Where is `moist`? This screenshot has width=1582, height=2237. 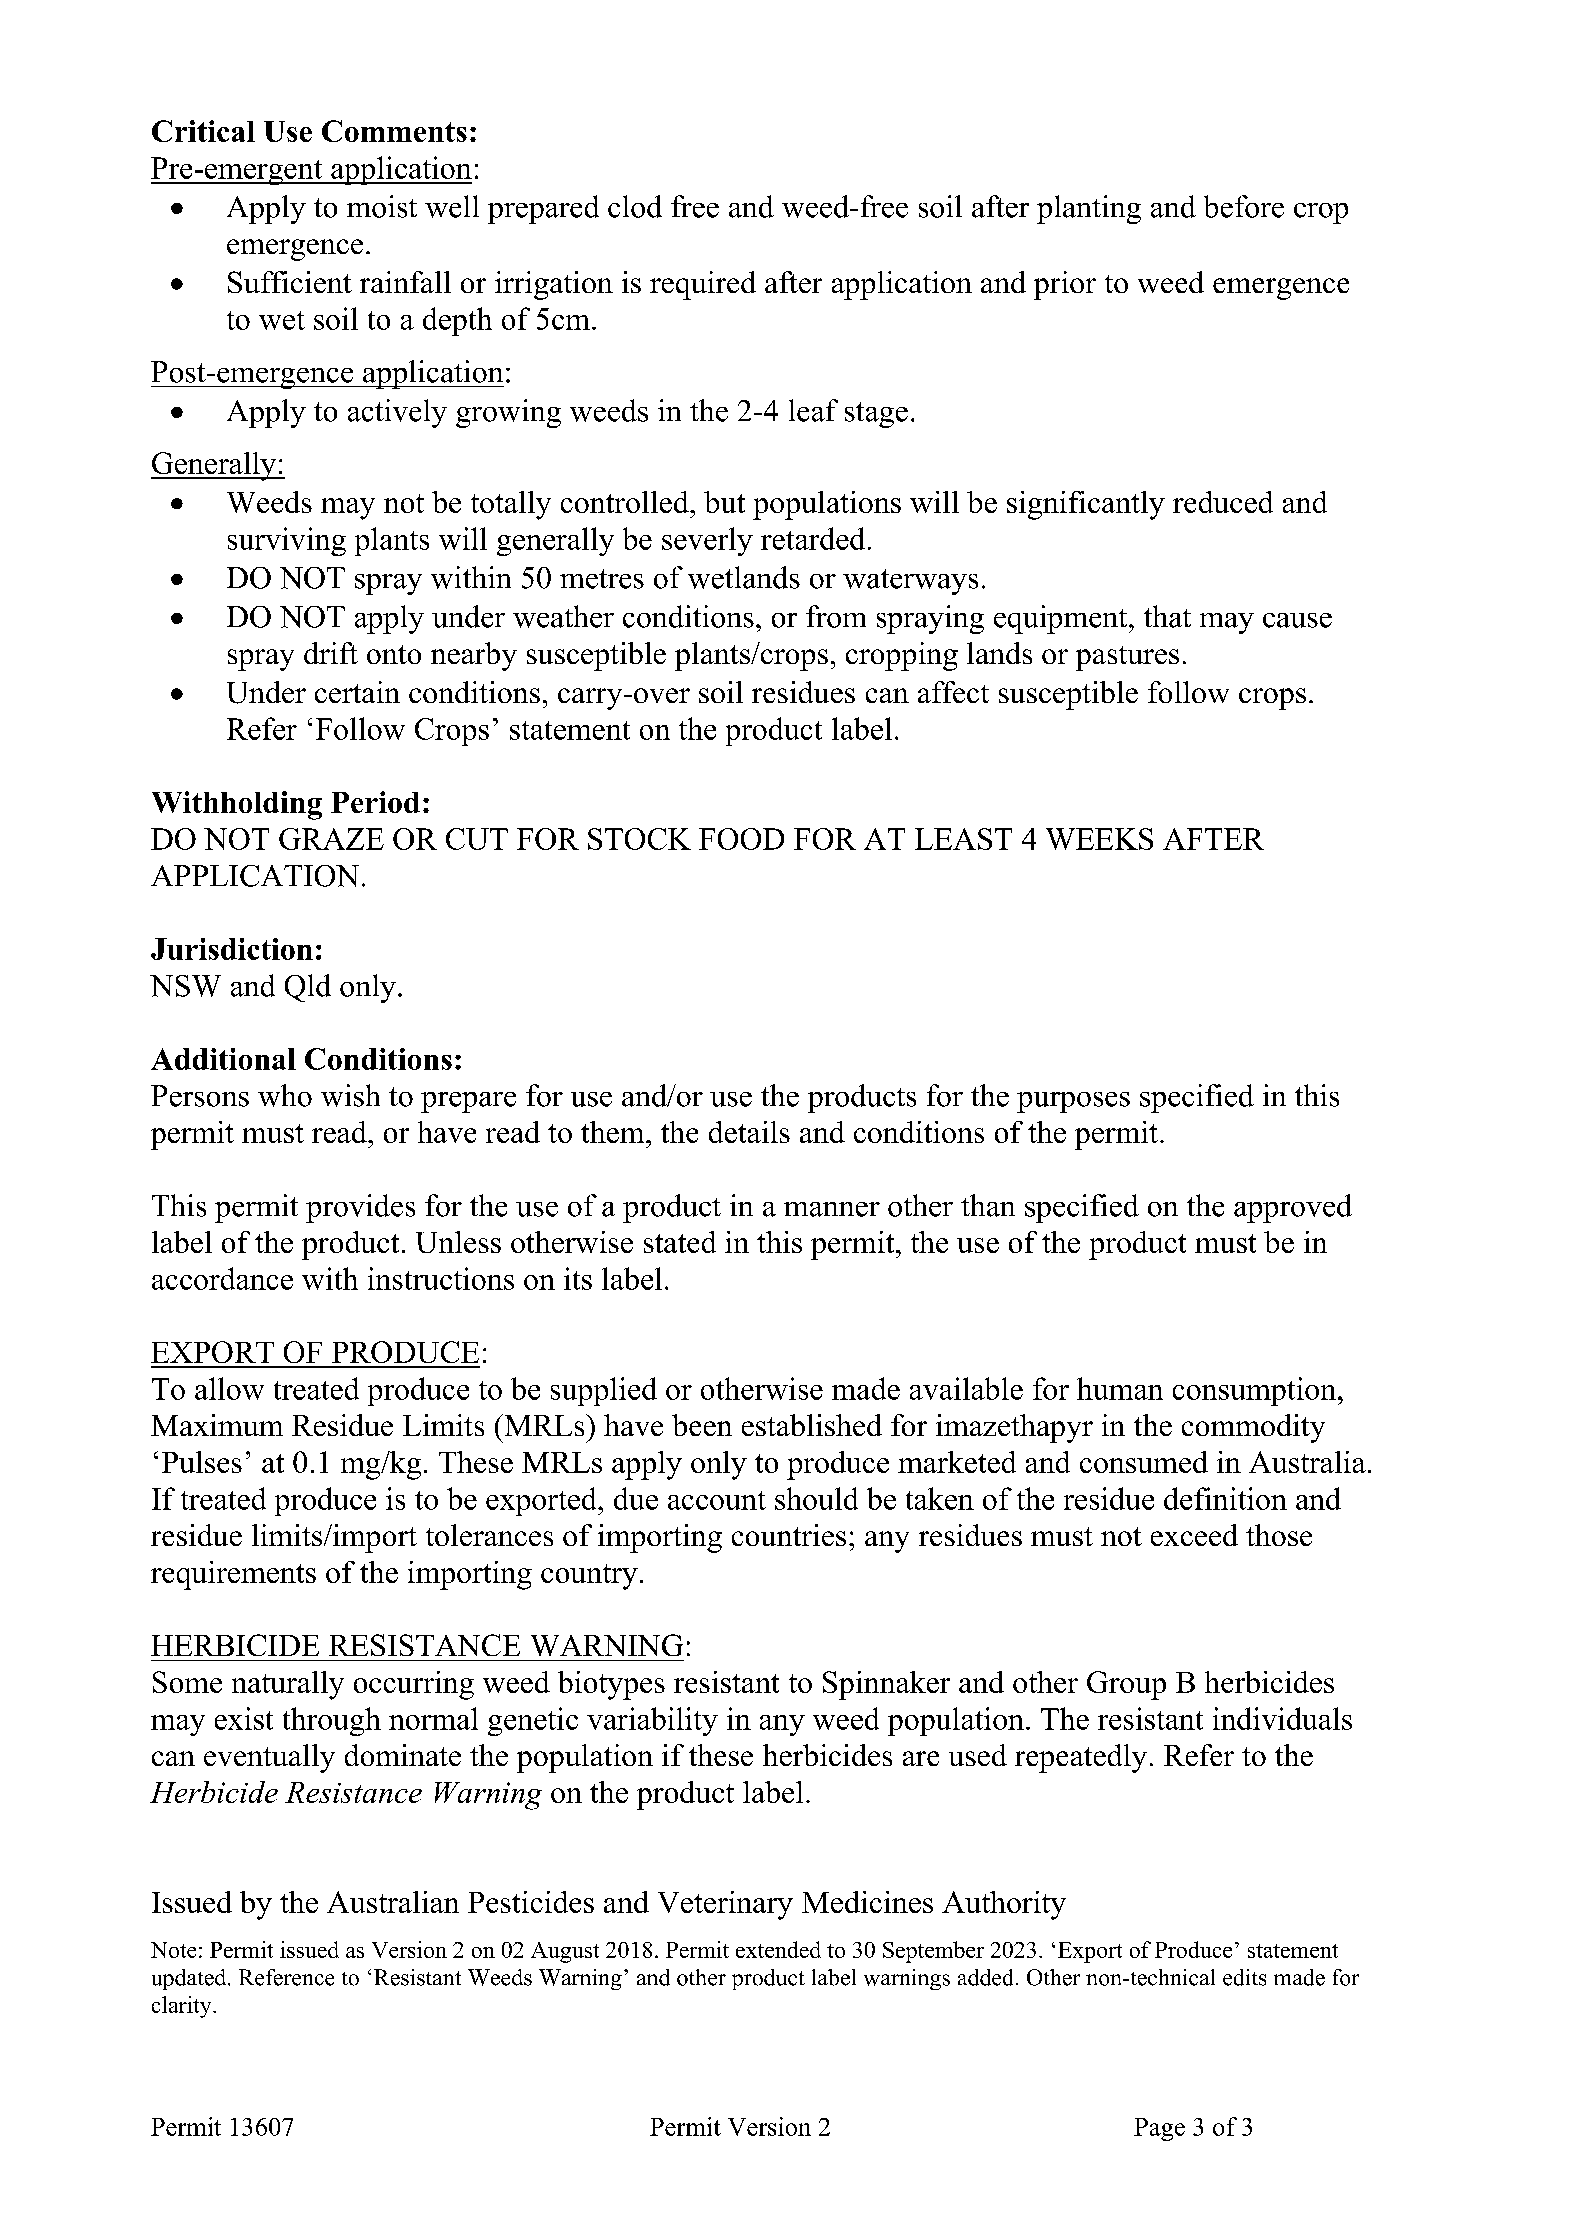 moist is located at coordinates (382, 206).
